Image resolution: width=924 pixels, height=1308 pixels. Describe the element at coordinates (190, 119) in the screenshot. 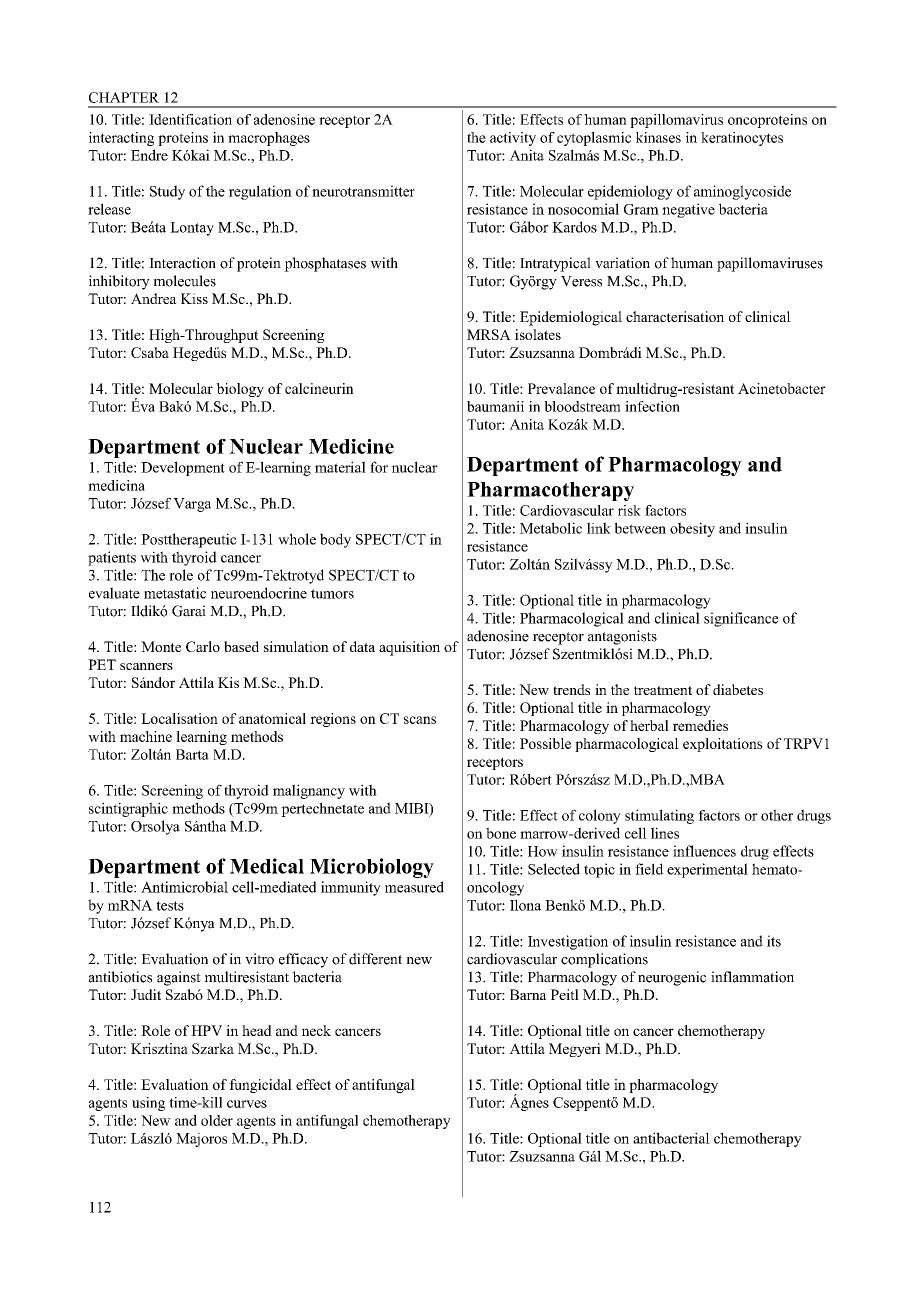

I see `Identification` at that location.
